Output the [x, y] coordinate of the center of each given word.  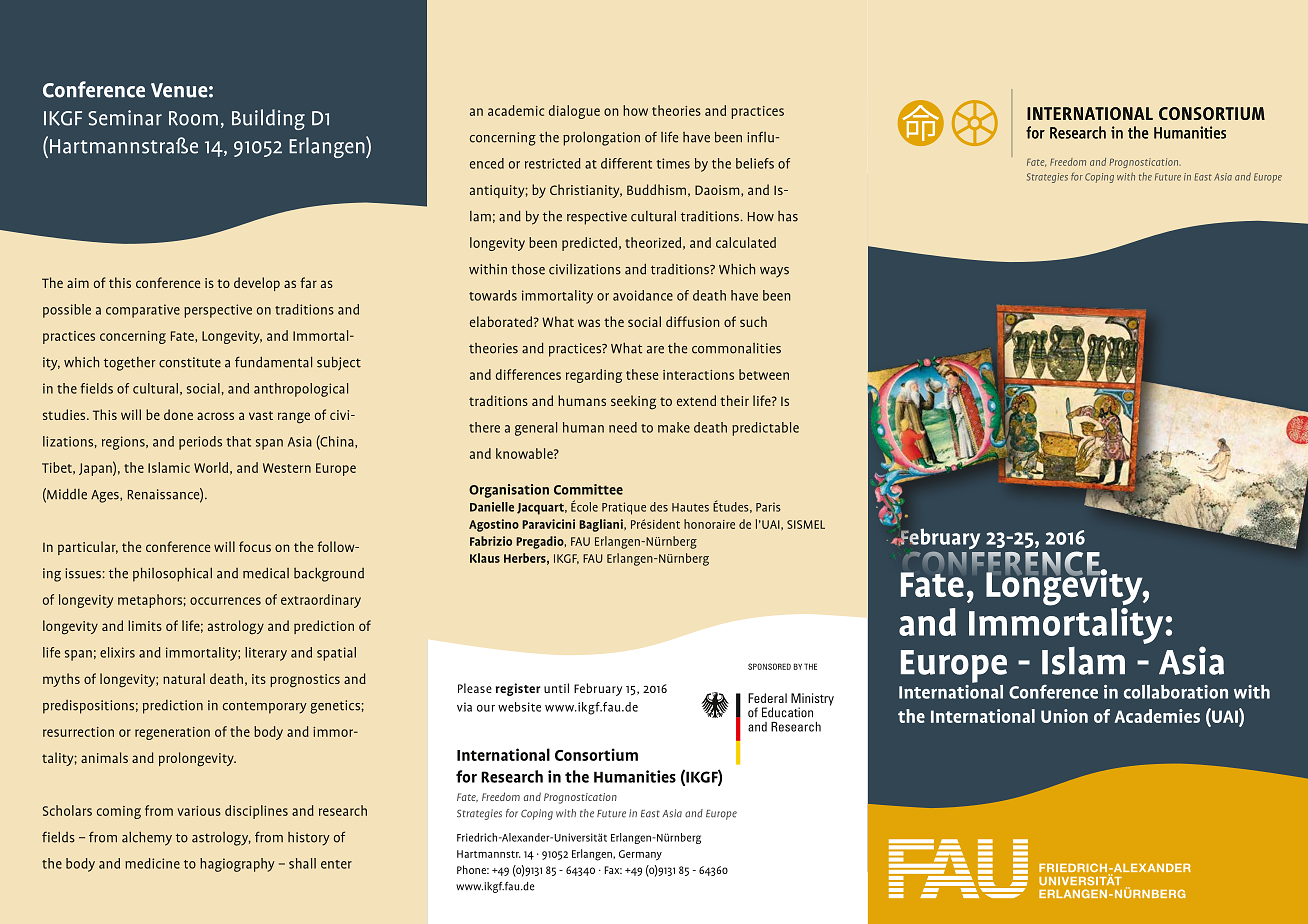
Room [193, 118]
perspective [218, 311]
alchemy [147, 838]
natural [184, 678]
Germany [640, 855]
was [589, 323]
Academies [1157, 716]
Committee [588, 489]
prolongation [601, 138]
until [556, 688]
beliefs [755, 163]
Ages [106, 496]
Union [1064, 716]
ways [774, 272]
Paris [768, 507]
